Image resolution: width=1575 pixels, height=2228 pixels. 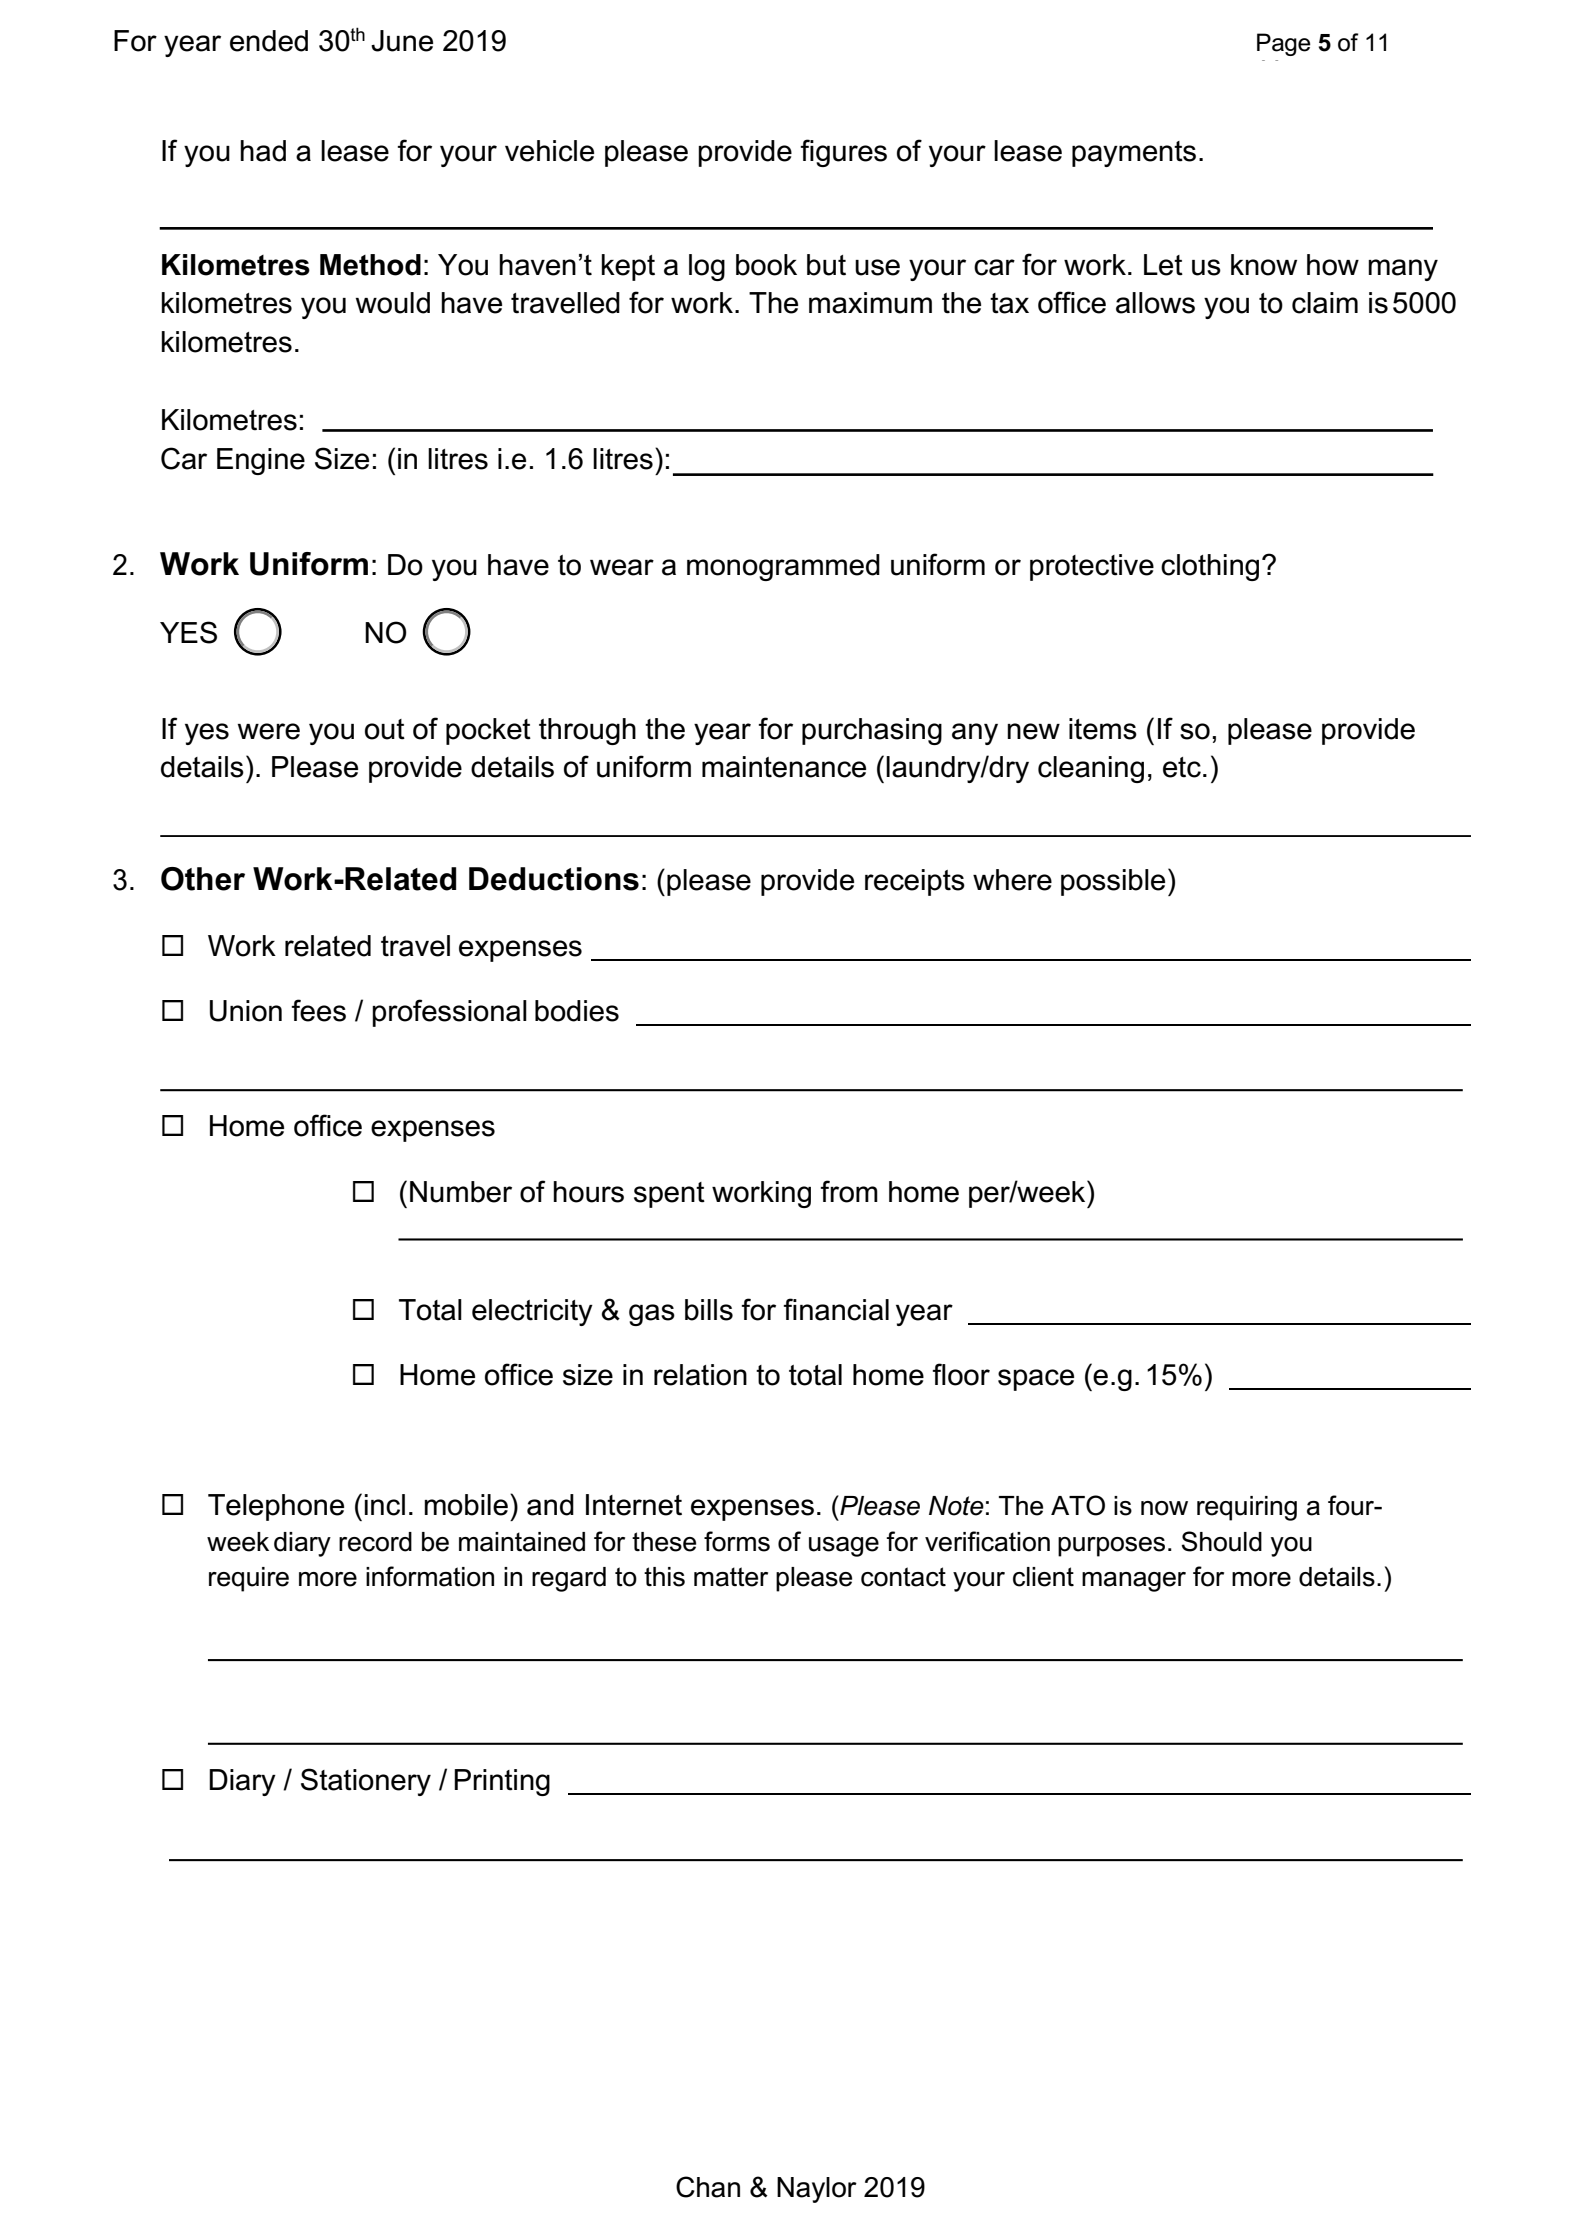 I want to click on Page, so click(x=1284, y=44).
